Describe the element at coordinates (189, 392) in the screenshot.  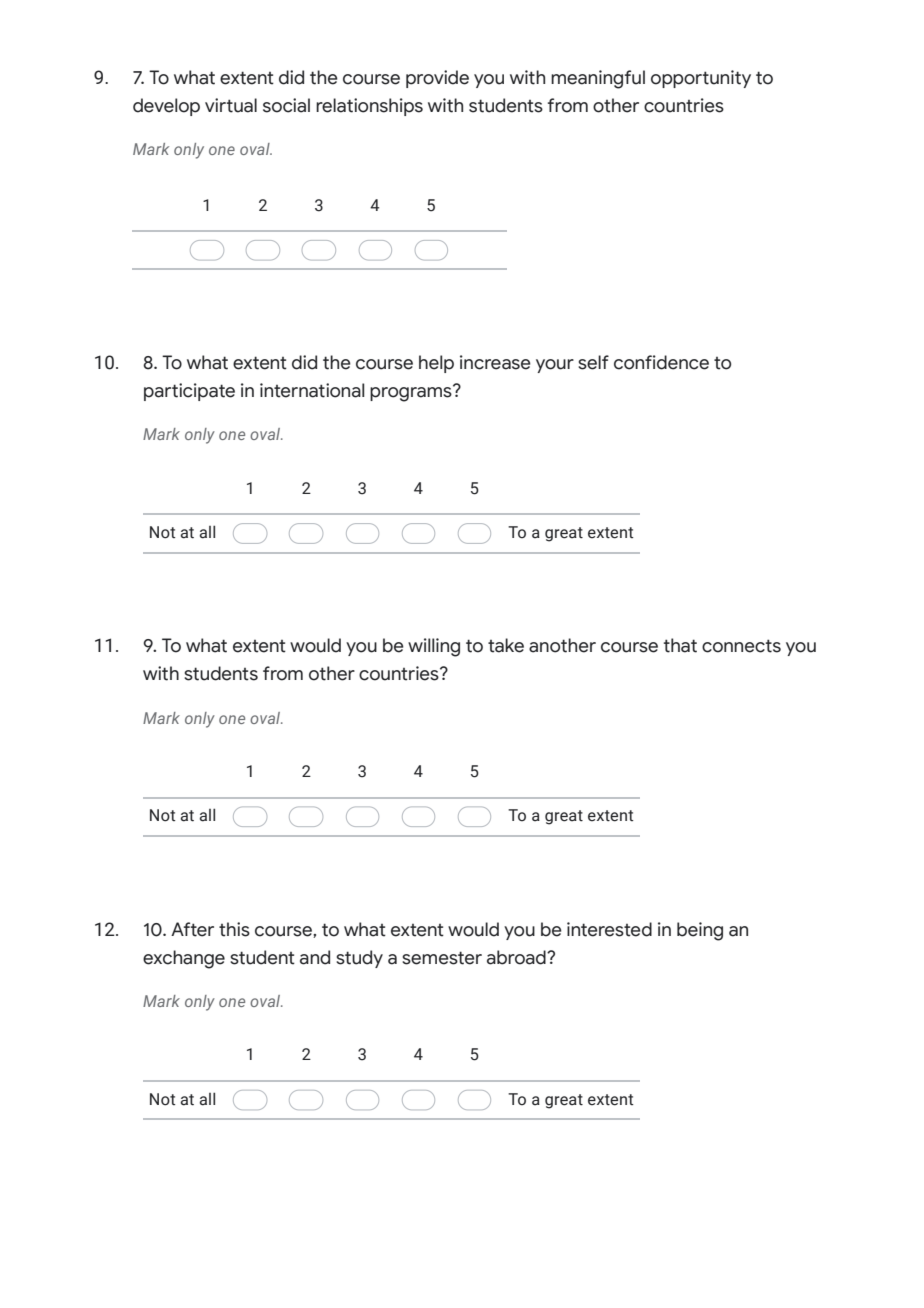
I see `participate` at that location.
